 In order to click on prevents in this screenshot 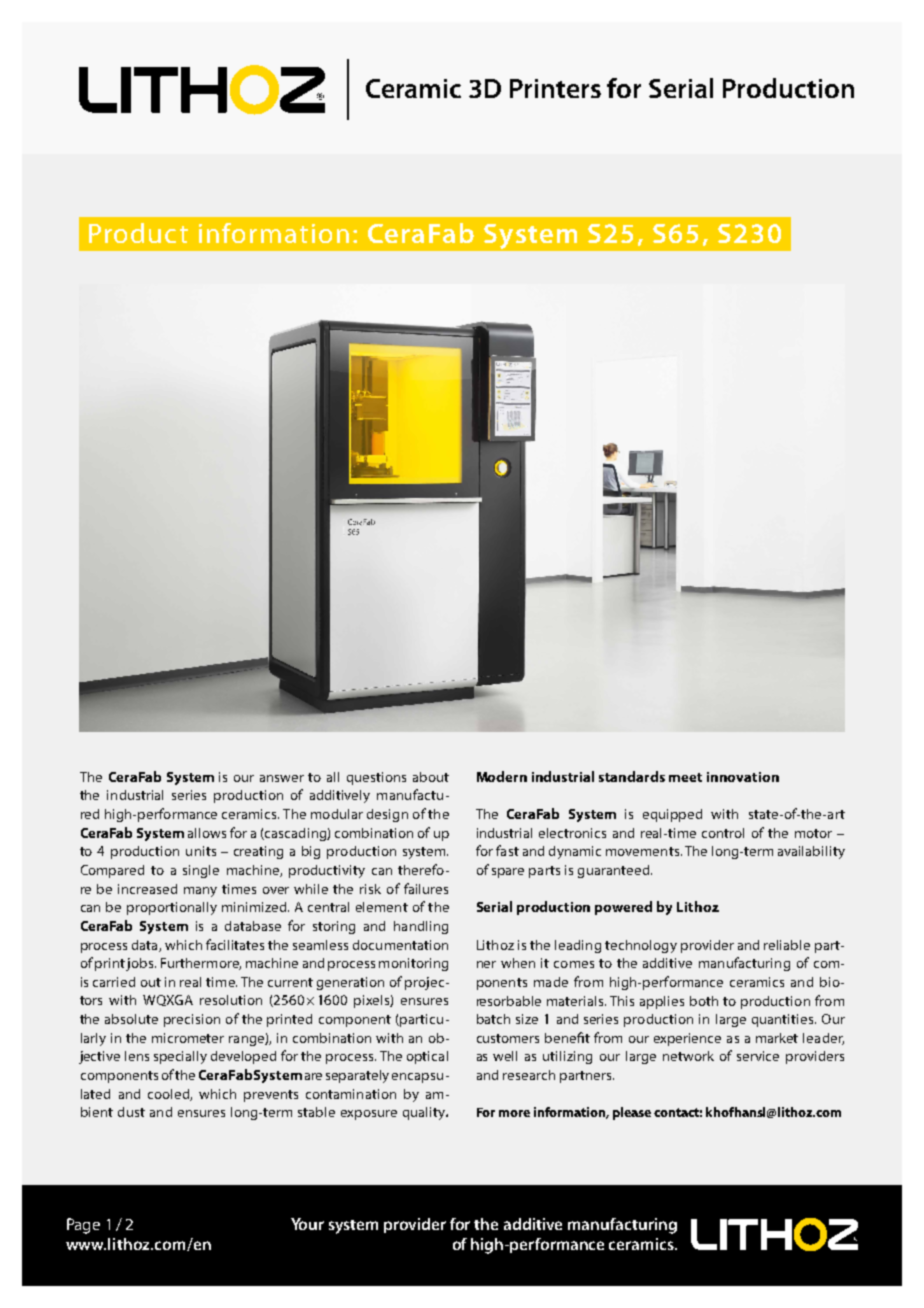, I will do `click(271, 1096)`.
